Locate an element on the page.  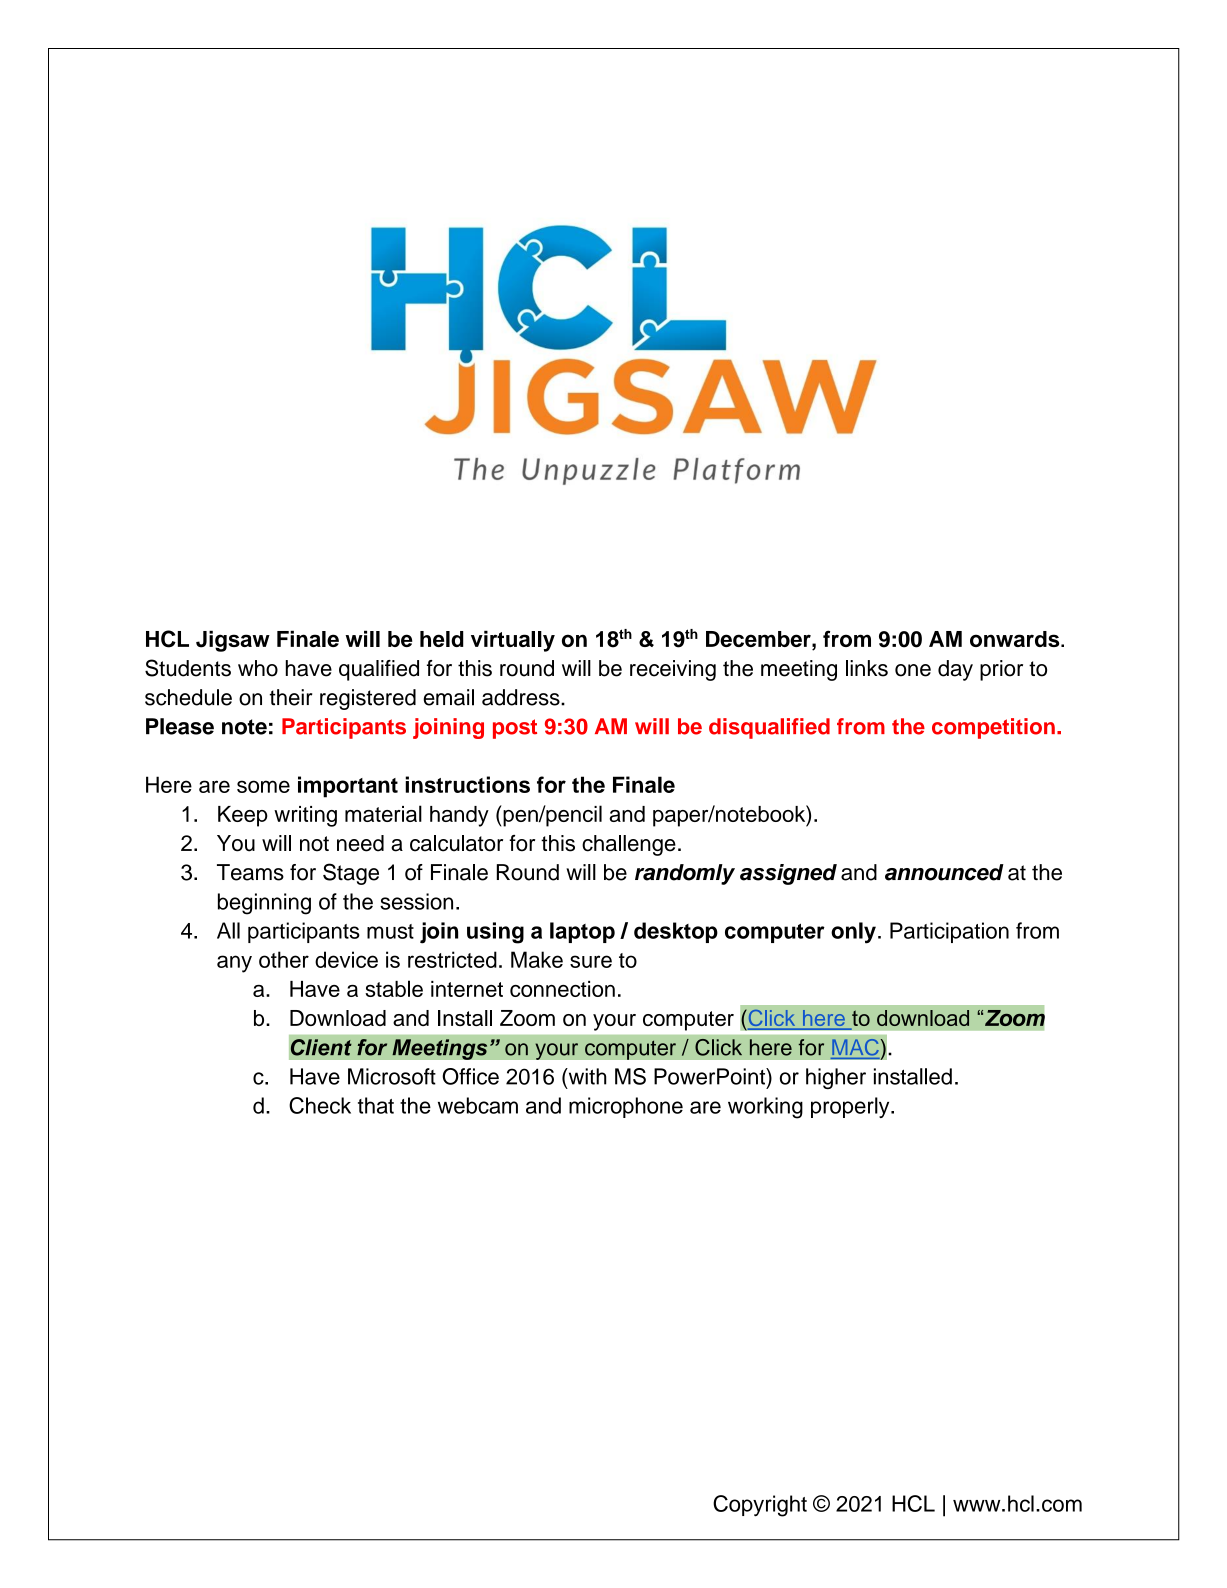
who is located at coordinates (258, 668).
